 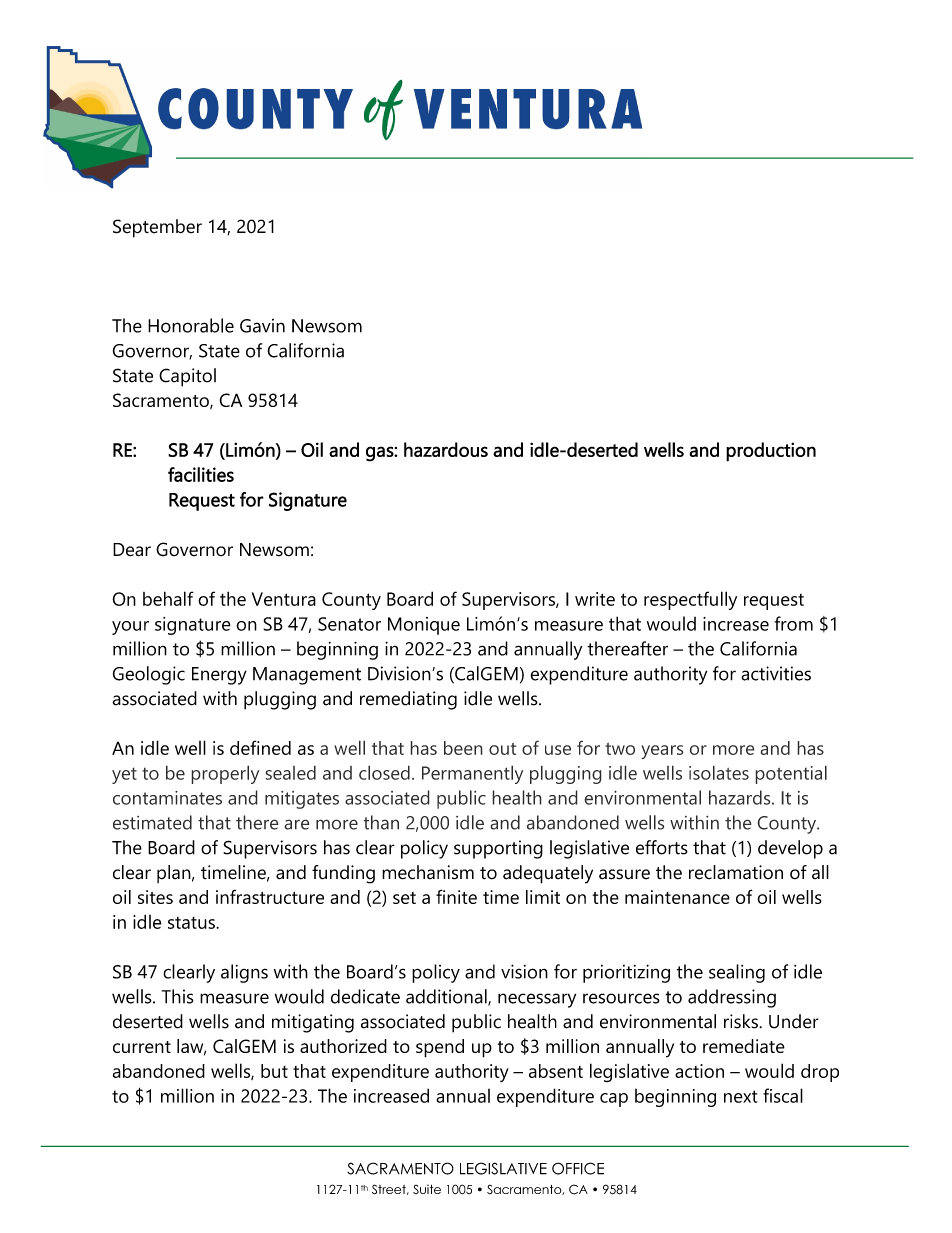 What do you see at coordinates (463, 748) in the screenshot?
I see `been` at bounding box center [463, 748].
